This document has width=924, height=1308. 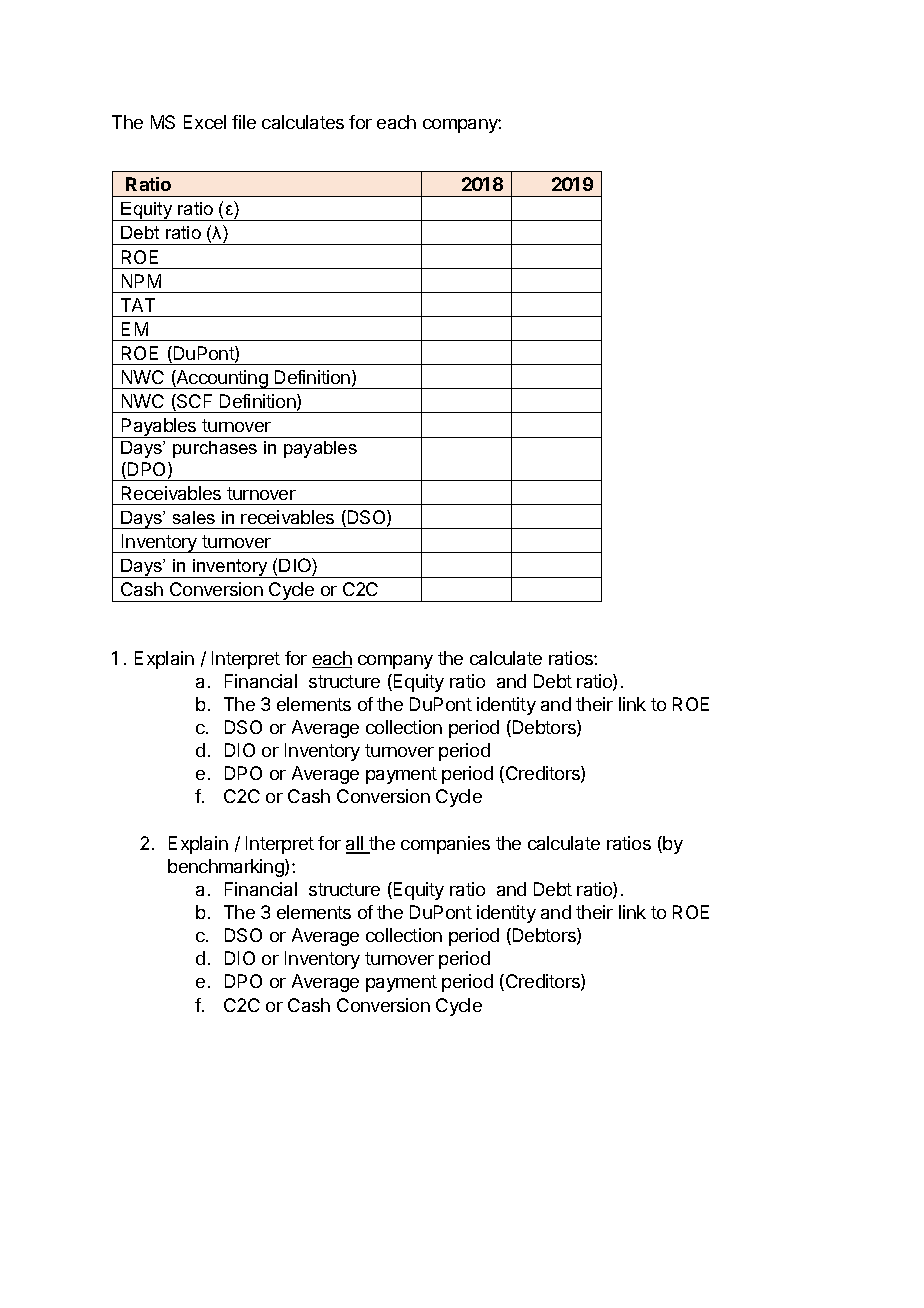 I want to click on sales, so click(x=194, y=517).
